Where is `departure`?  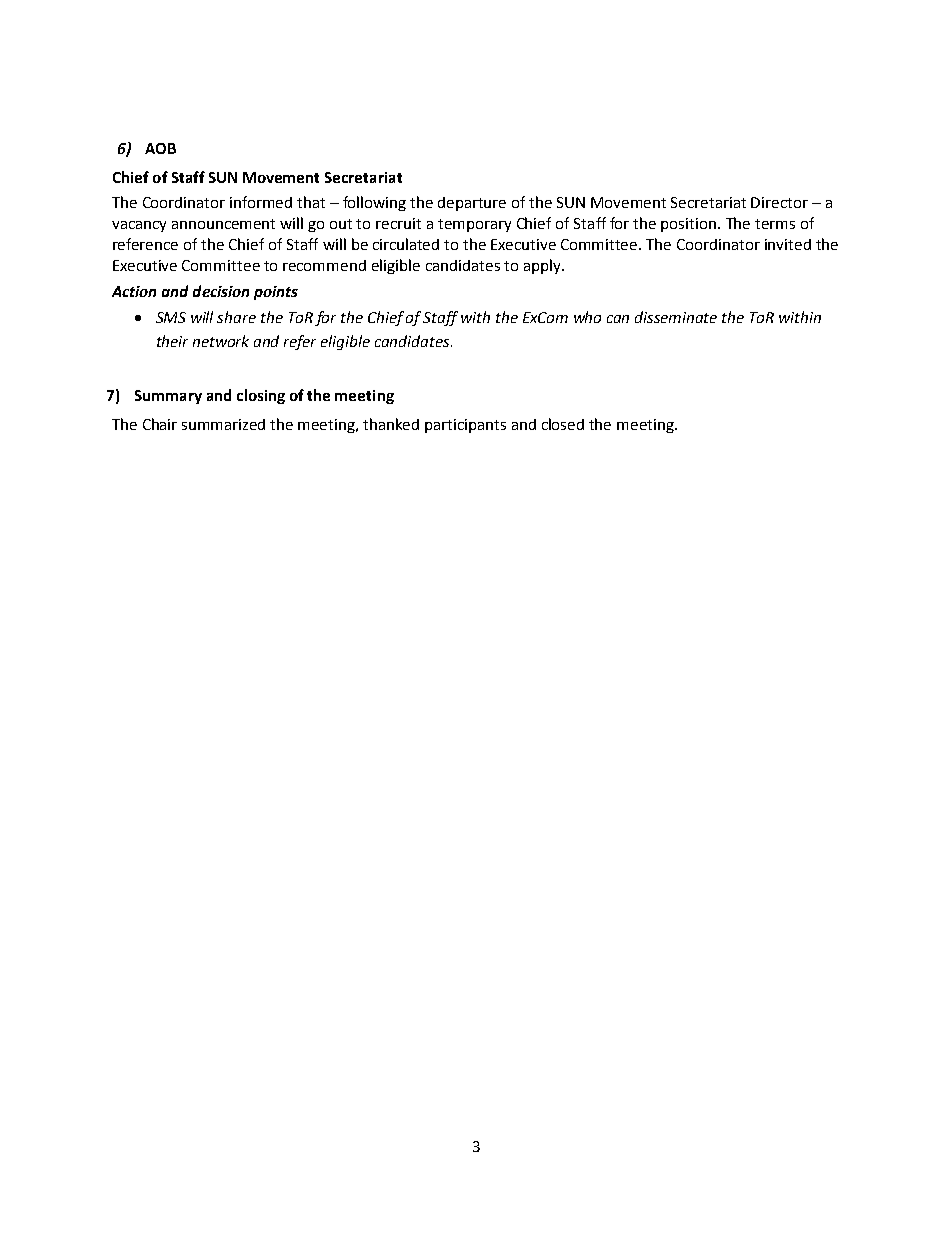
departure is located at coordinates (472, 204).
